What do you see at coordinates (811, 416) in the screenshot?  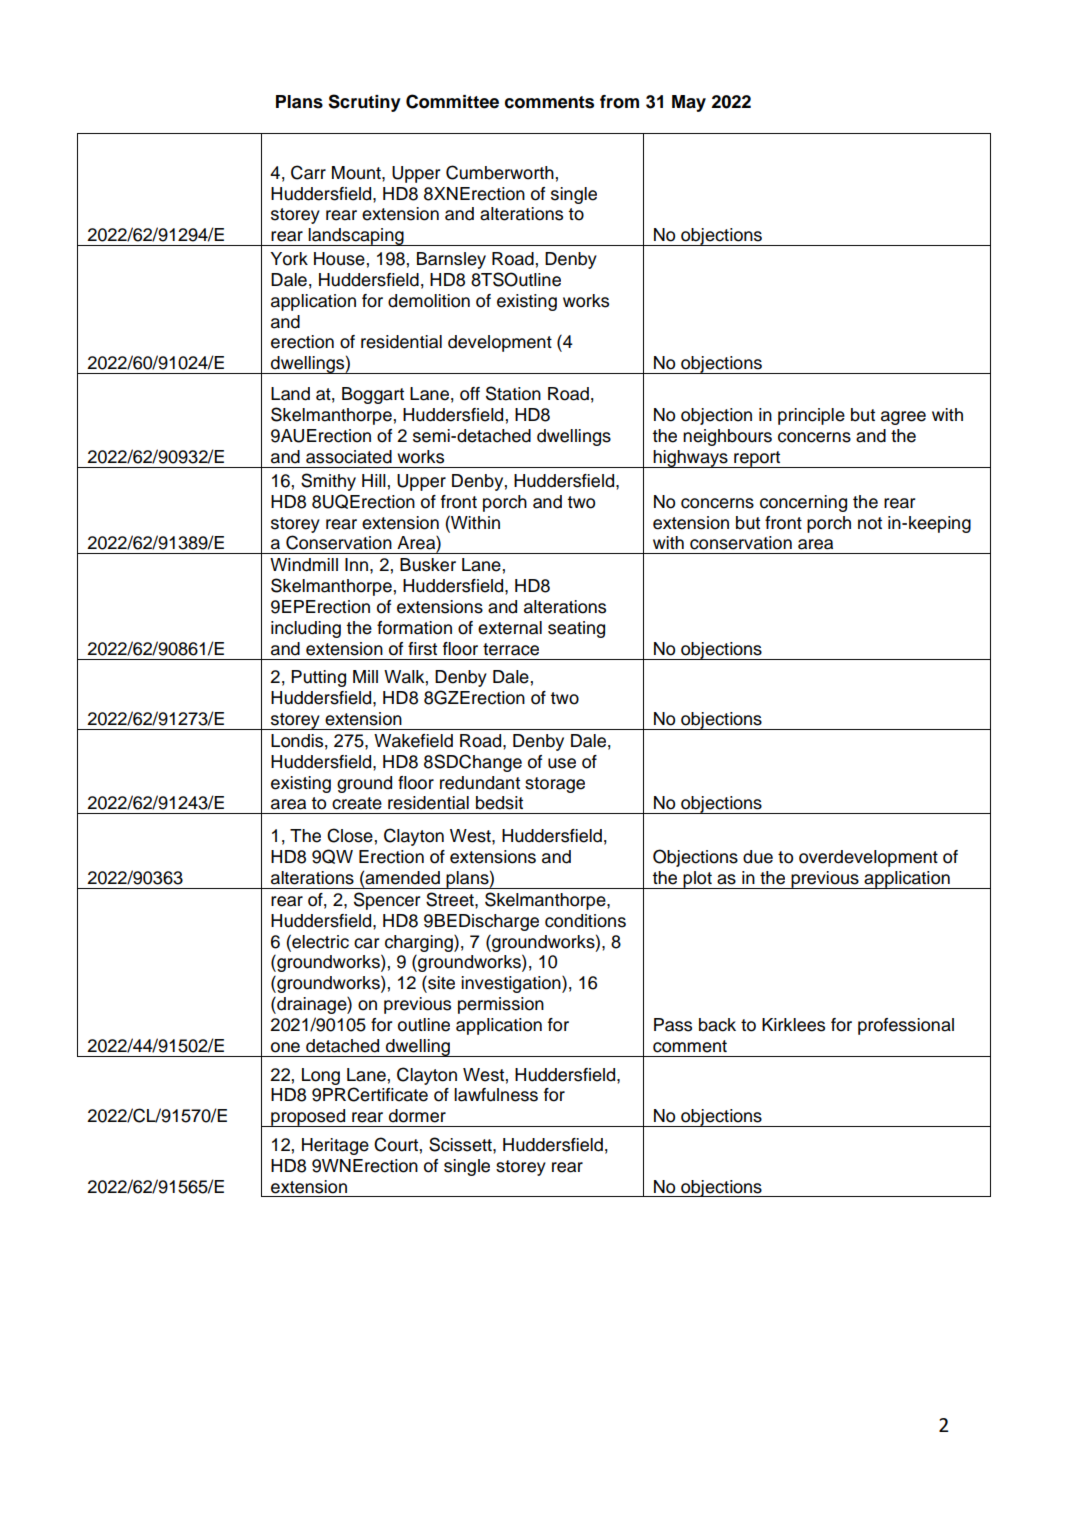 I see `principle` at bounding box center [811, 416].
